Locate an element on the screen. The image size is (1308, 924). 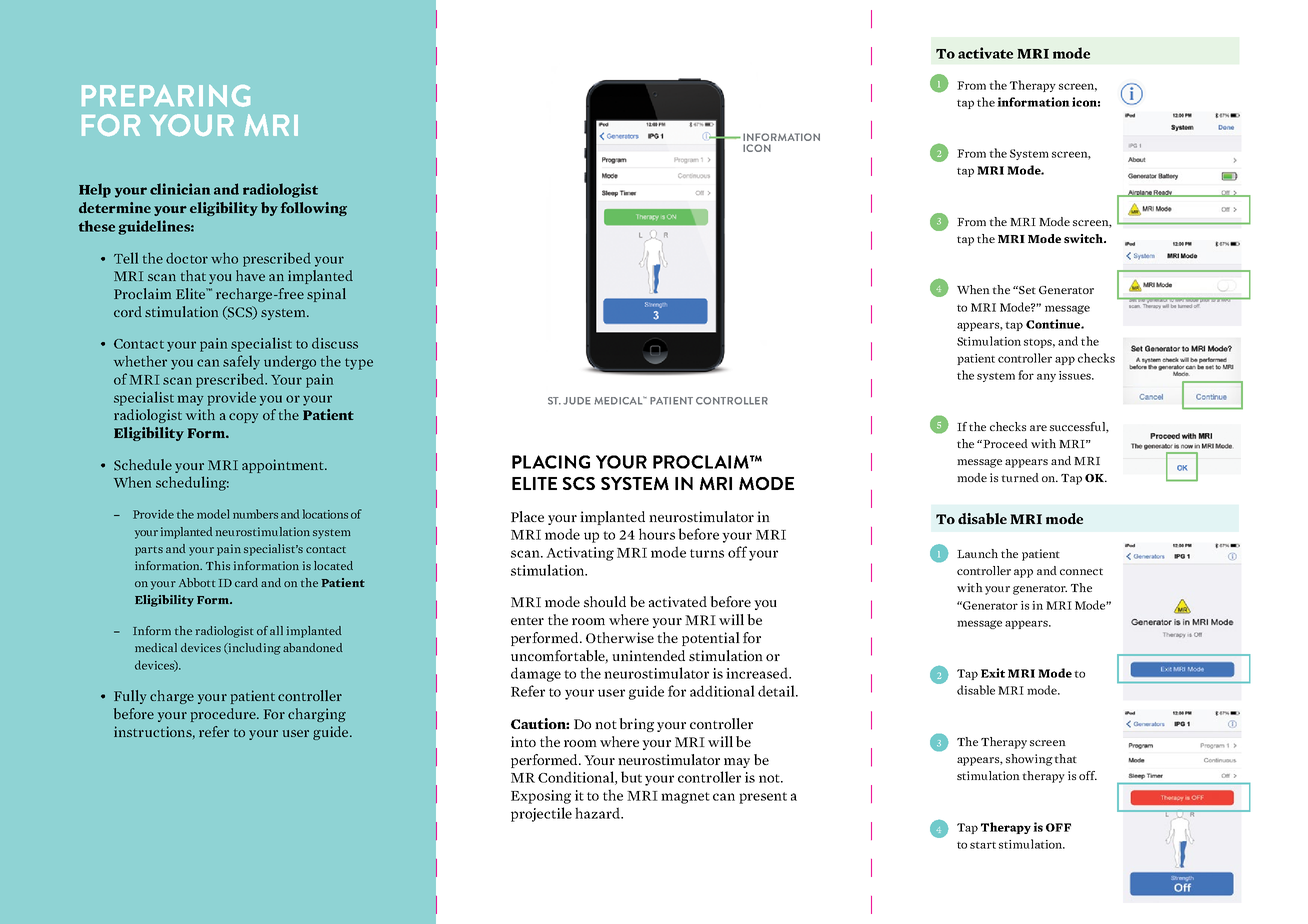
following is located at coordinates (314, 209).
